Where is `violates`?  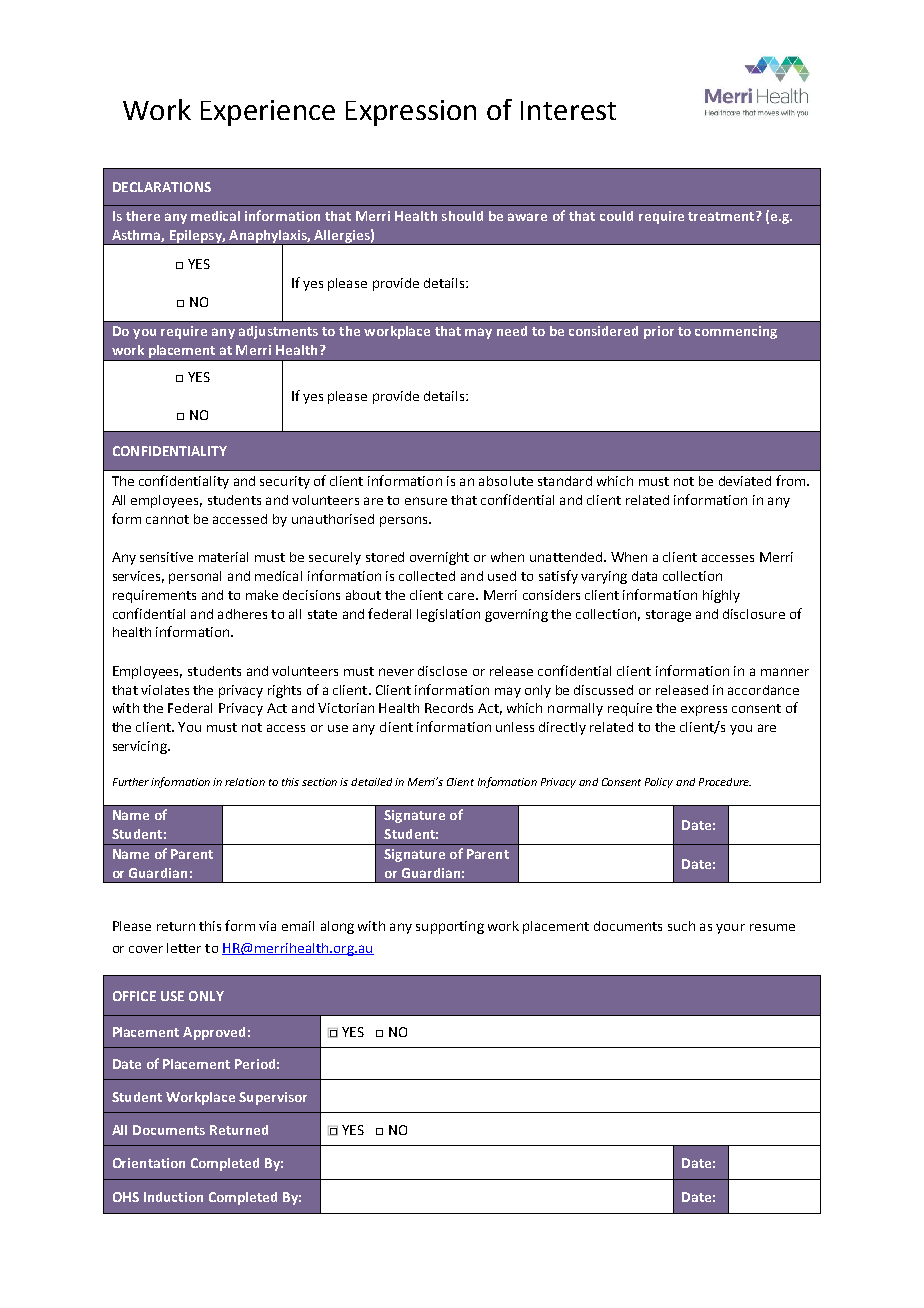
violates is located at coordinates (165, 690).
